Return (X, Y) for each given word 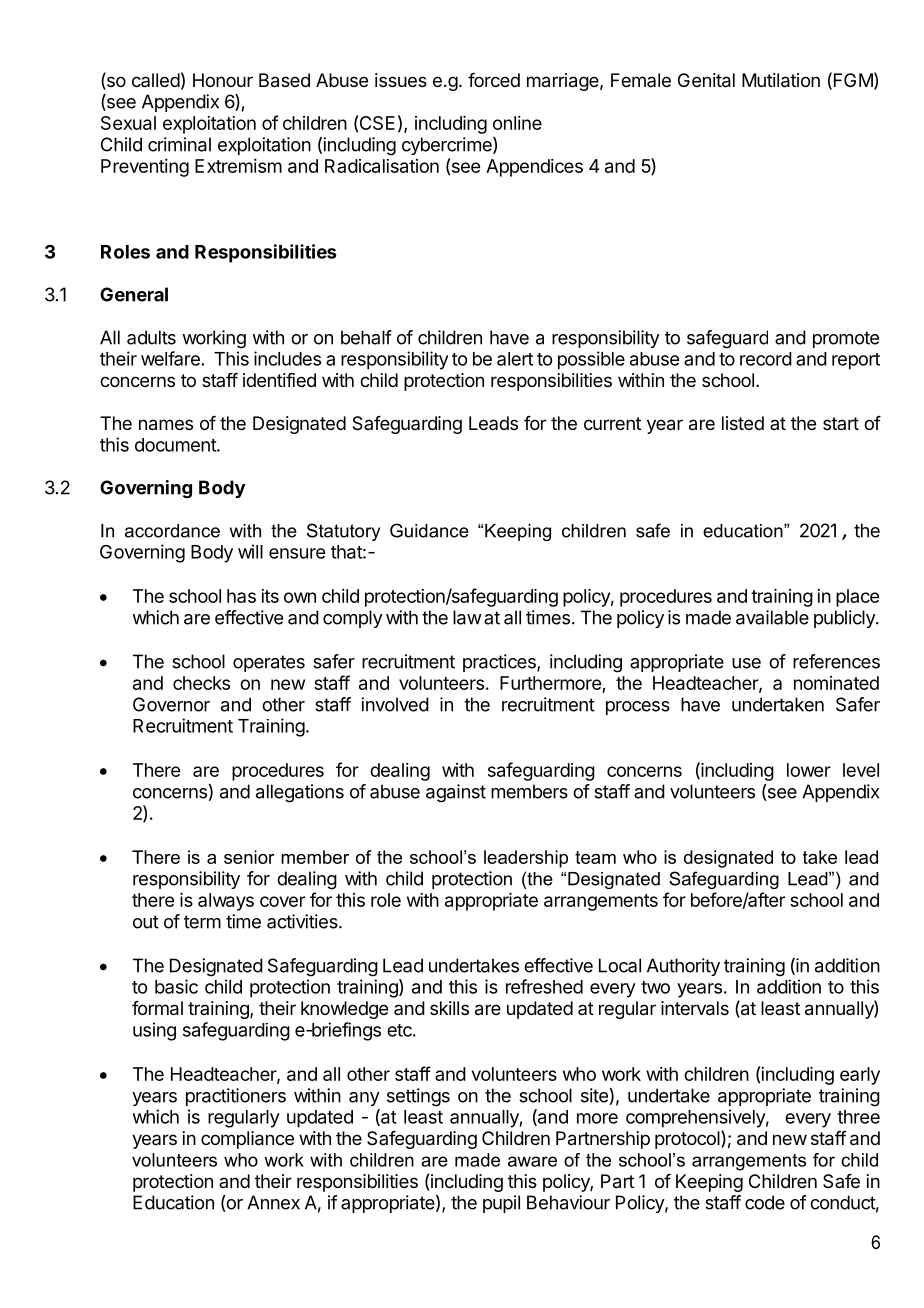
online (517, 123)
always (226, 902)
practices (500, 663)
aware (532, 1161)
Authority (683, 967)
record (766, 359)
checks (201, 683)
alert (515, 359)
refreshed (544, 986)
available (772, 617)
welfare (170, 358)
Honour (223, 80)
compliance (247, 1140)
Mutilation (781, 80)
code (765, 1202)
